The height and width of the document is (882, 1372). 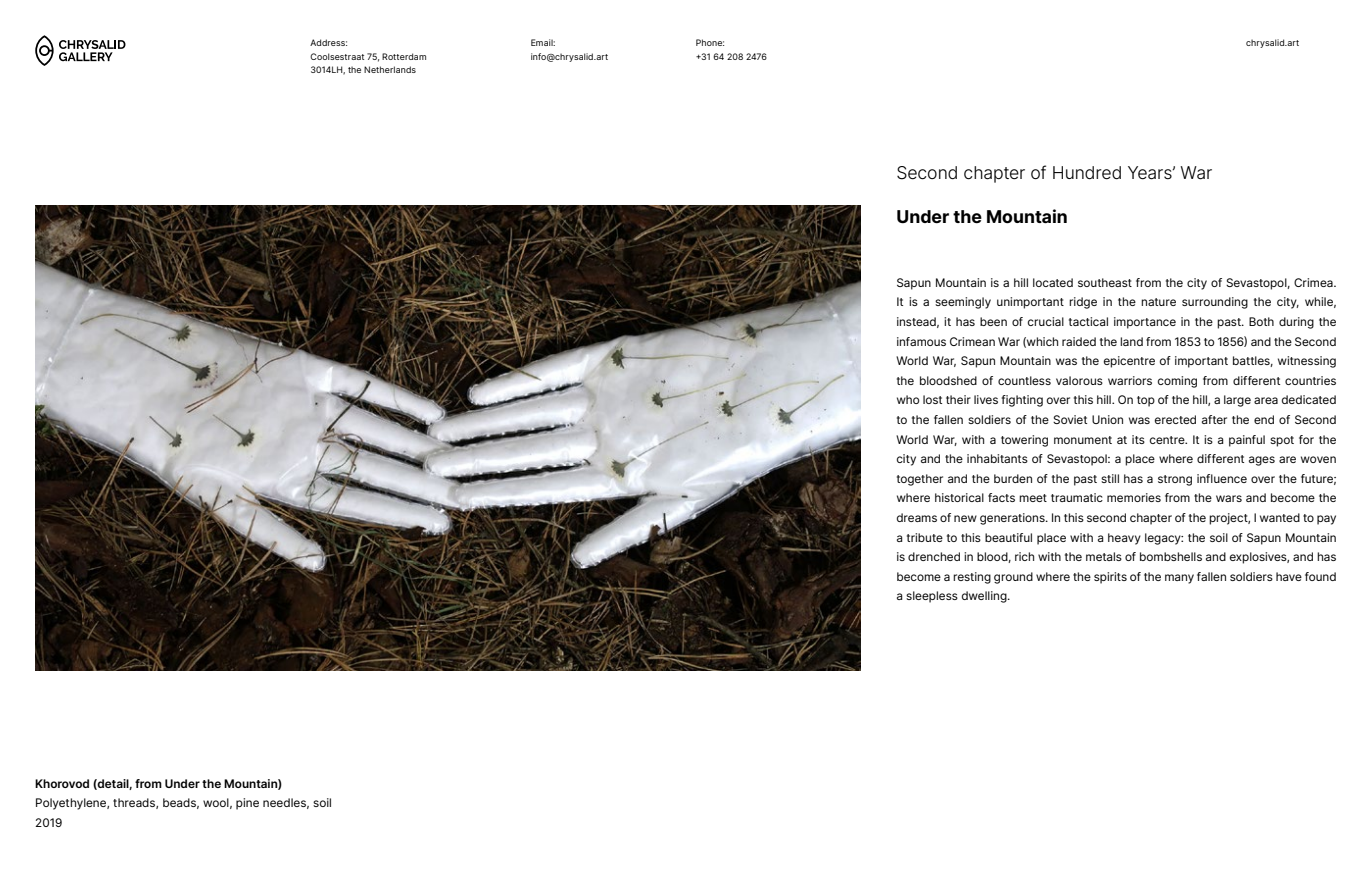 I want to click on infamous, so click(x=921, y=341).
